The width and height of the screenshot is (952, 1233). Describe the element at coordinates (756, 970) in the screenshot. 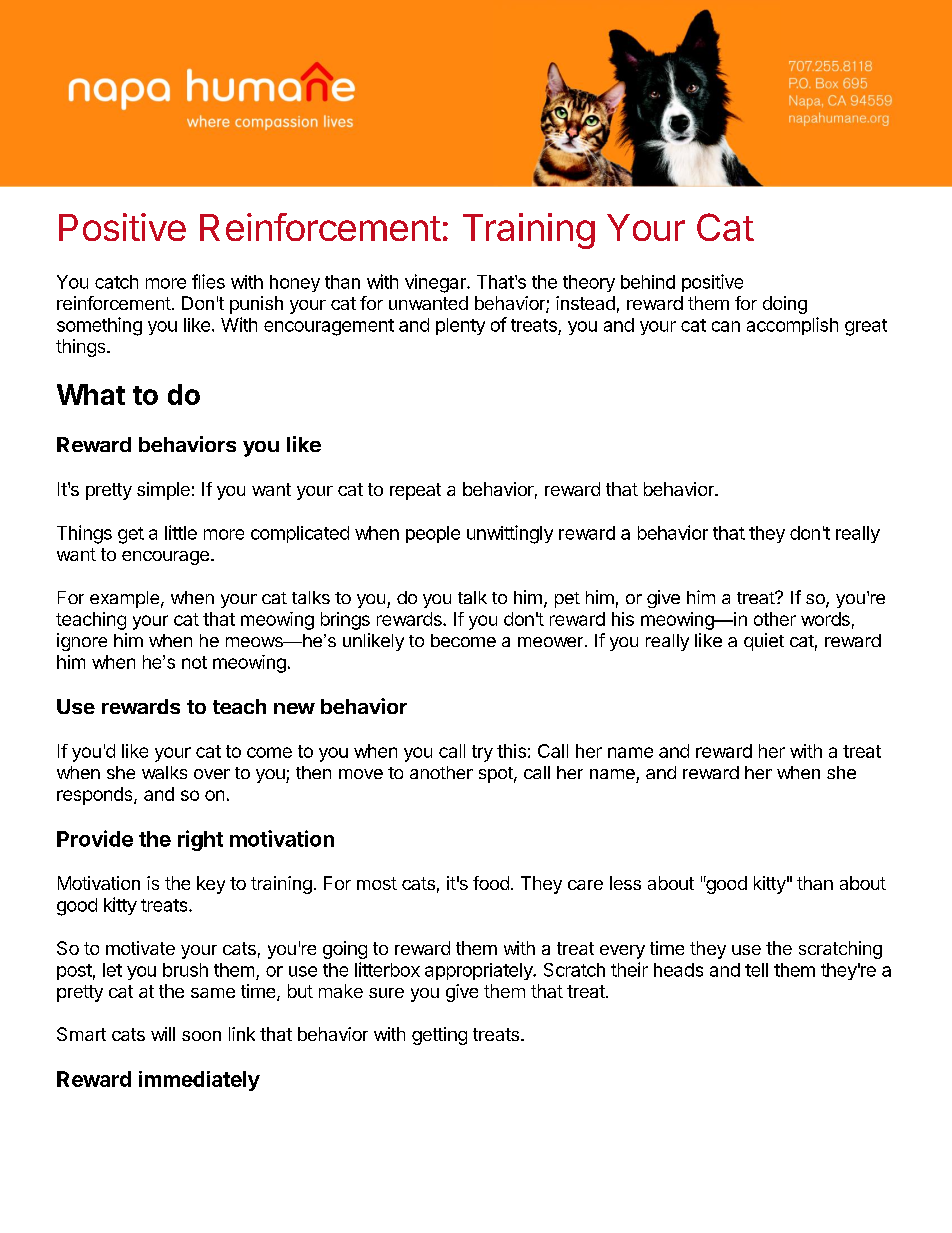

I see `tell` at that location.
